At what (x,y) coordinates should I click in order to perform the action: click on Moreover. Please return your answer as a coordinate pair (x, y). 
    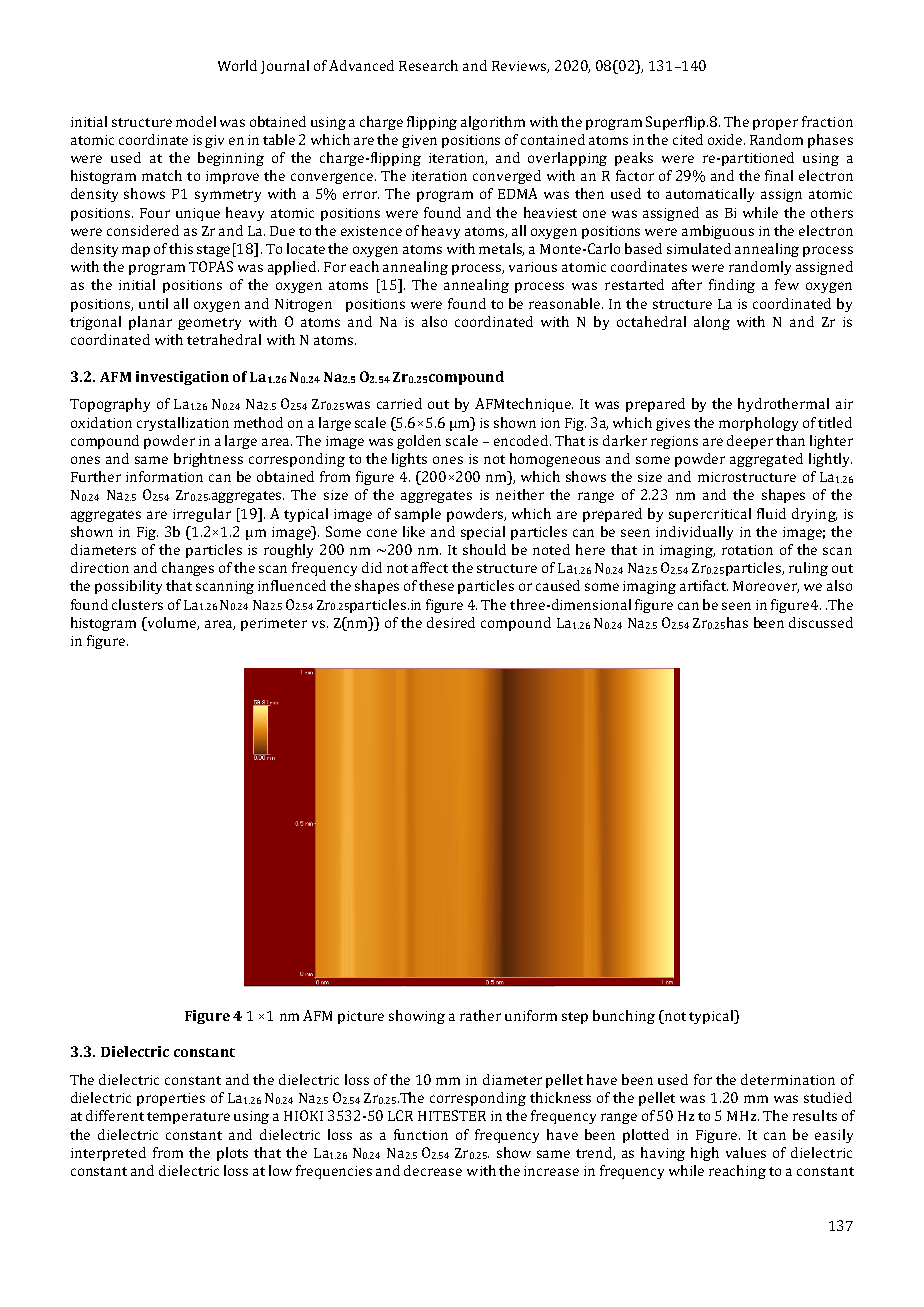
    Looking at the image, I should click on (766, 587).
